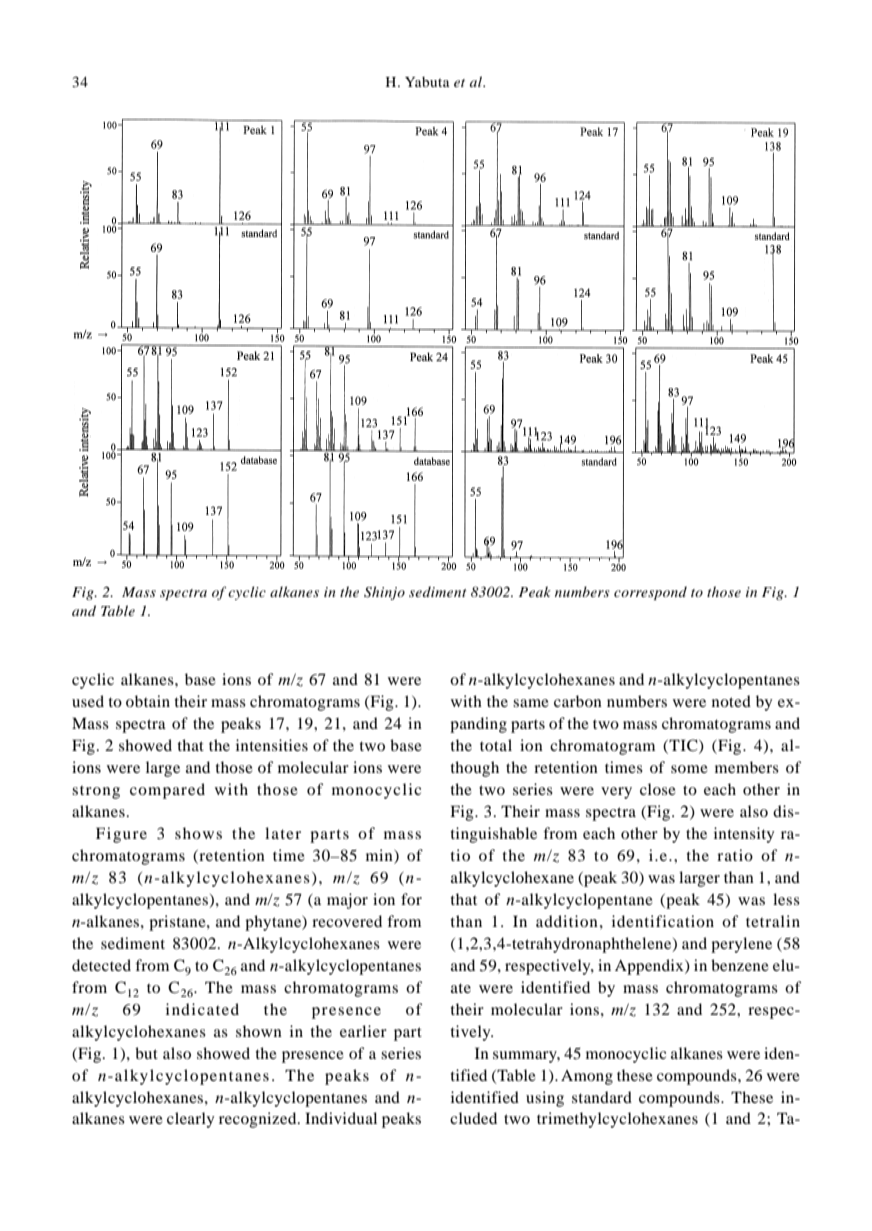  I want to click on obtain, so click(148, 701).
